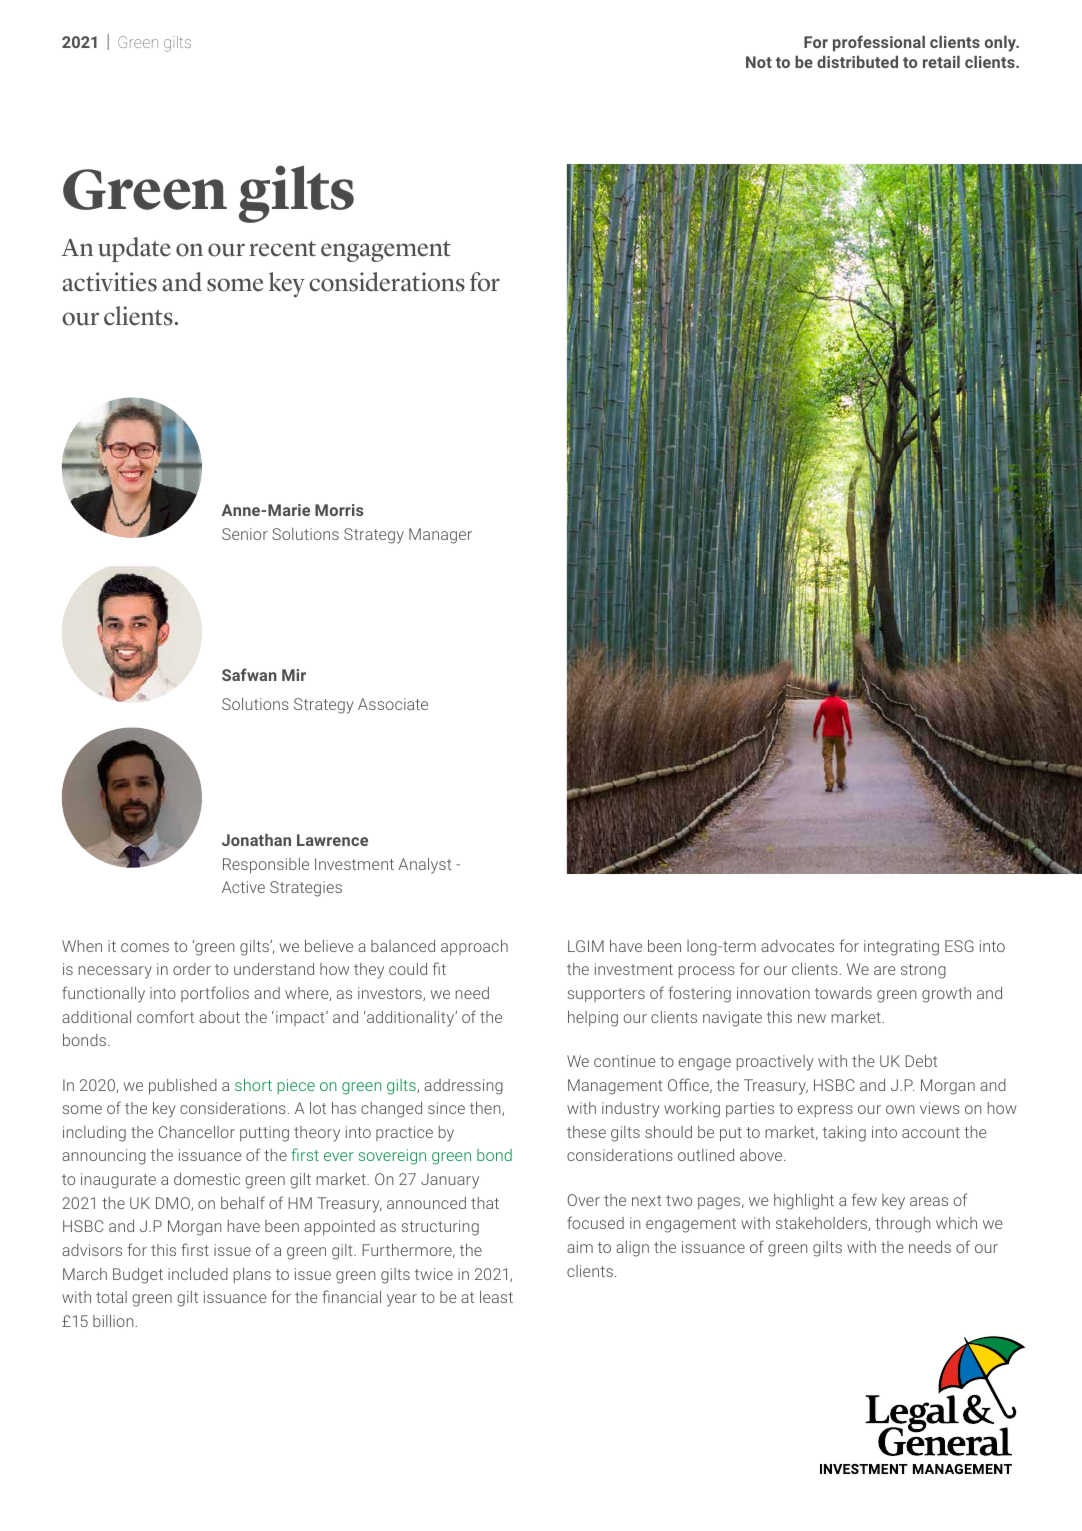 The image size is (1082, 1531). What do you see at coordinates (339, 510) in the image?
I see `Morris` at bounding box center [339, 510].
